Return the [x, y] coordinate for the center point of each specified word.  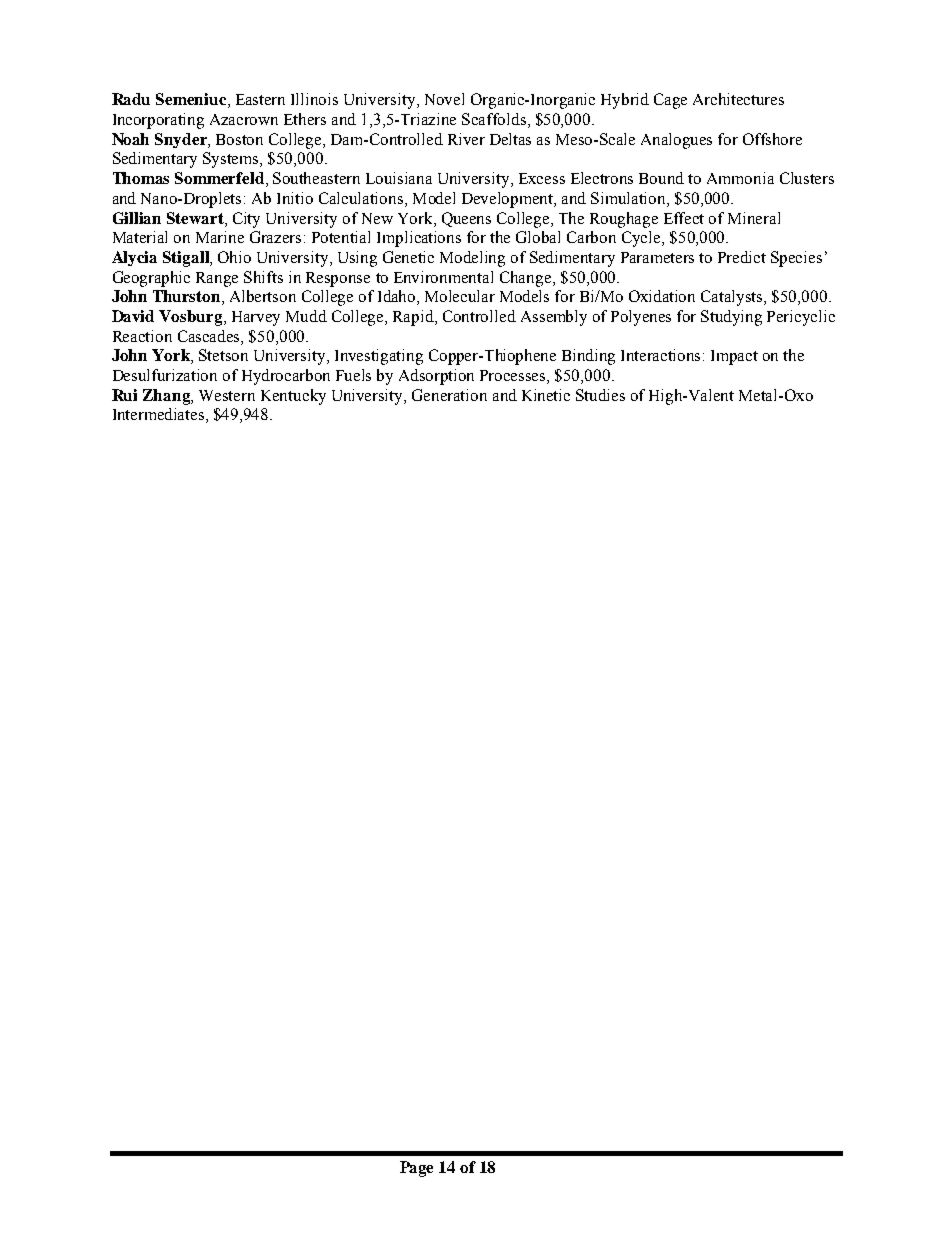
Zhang [168, 397]
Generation [449, 395]
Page [416, 1169]
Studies [600, 395]
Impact [734, 357]
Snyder [182, 140]
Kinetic [546, 395]
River [466, 139]
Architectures [738, 99]
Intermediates [160, 415]
